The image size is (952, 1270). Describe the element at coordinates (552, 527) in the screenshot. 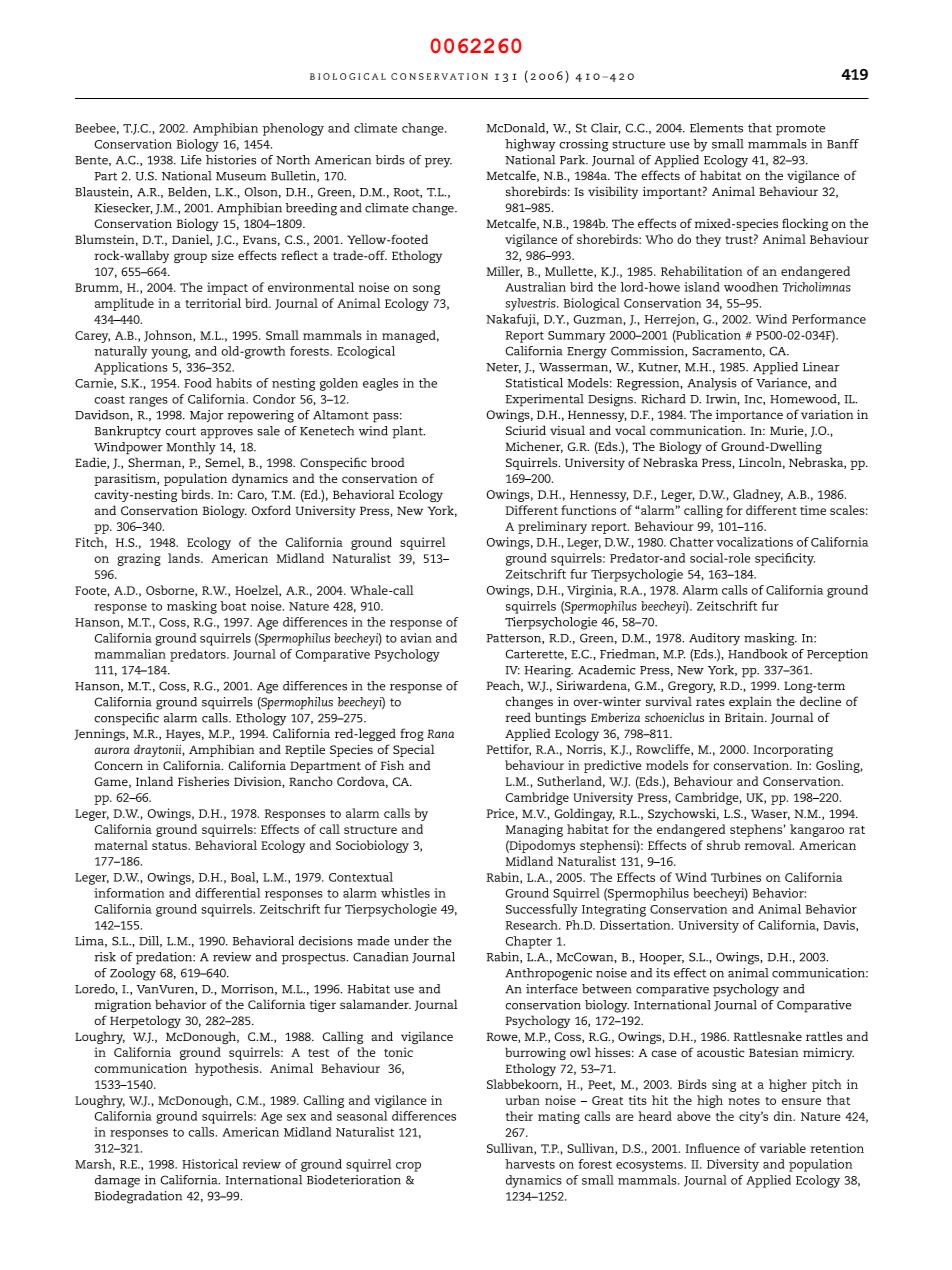

I see `preliminary` at that location.
